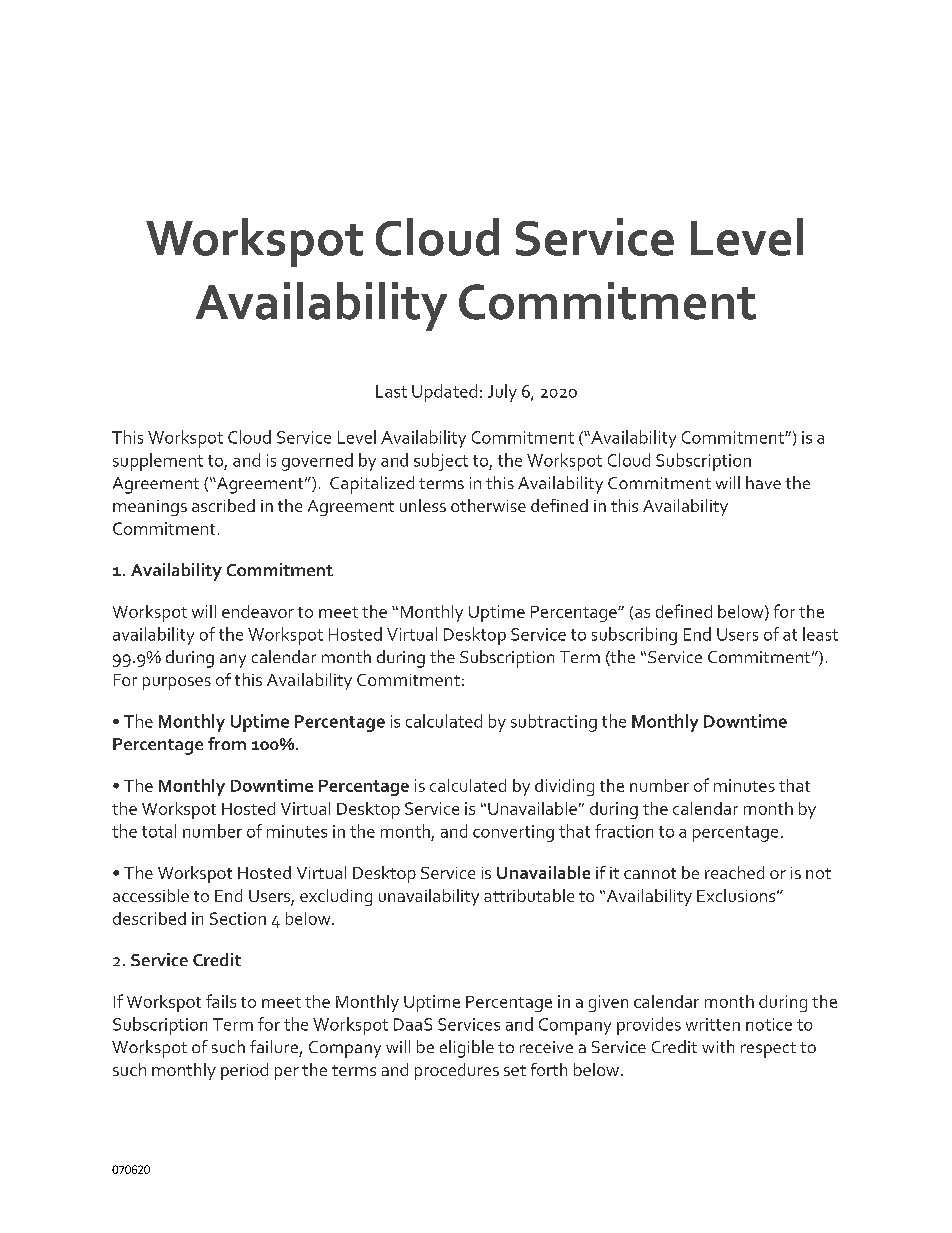 The image size is (952, 1233). I want to click on have, so click(763, 482).
